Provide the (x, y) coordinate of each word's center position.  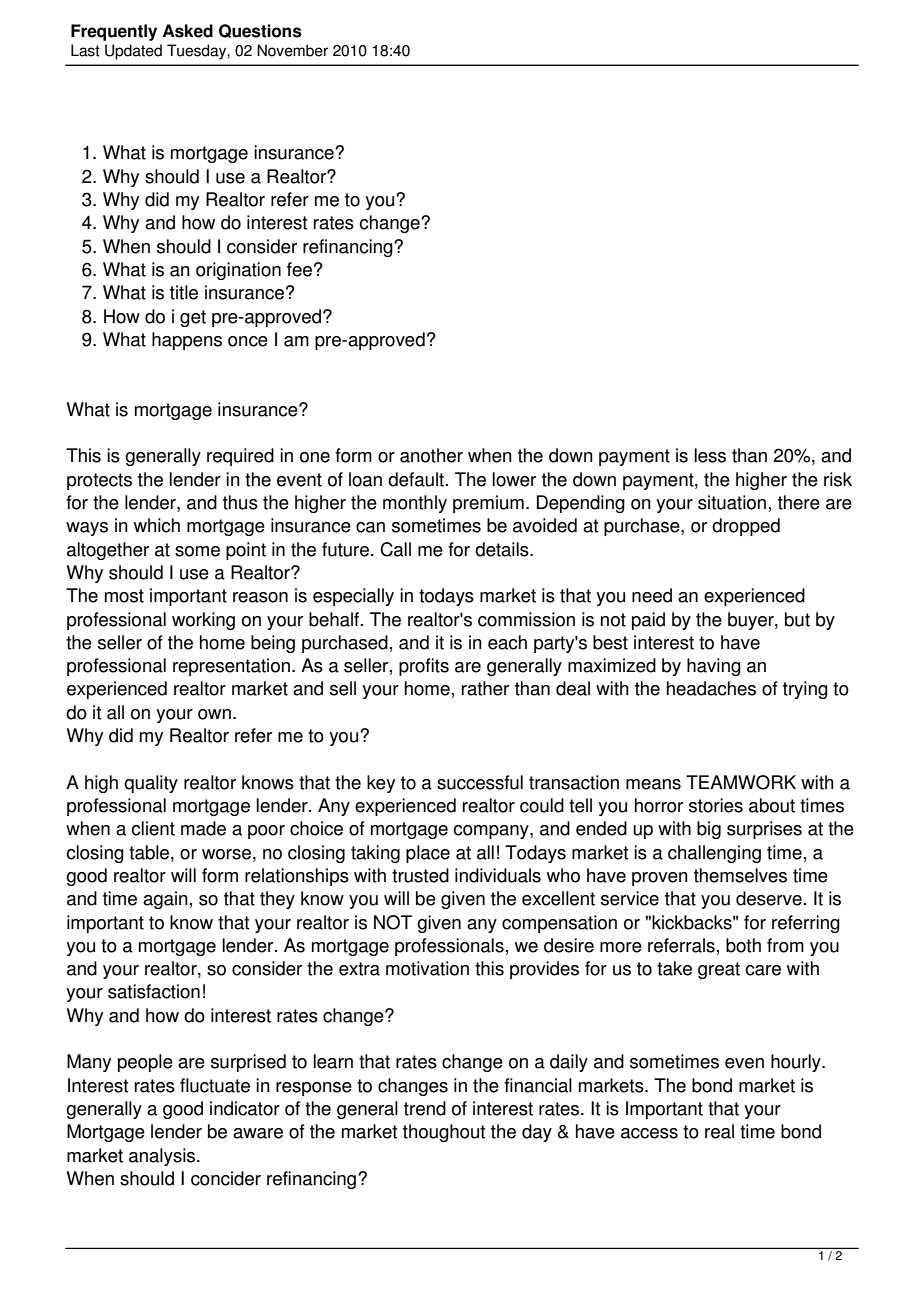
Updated (133, 52)
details (503, 549)
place (428, 854)
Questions (260, 31)
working (203, 621)
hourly (797, 1063)
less (710, 455)
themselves (740, 875)
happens (187, 341)
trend (425, 1108)
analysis (163, 1157)
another (431, 455)
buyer (752, 621)
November (292, 50)
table (150, 852)
